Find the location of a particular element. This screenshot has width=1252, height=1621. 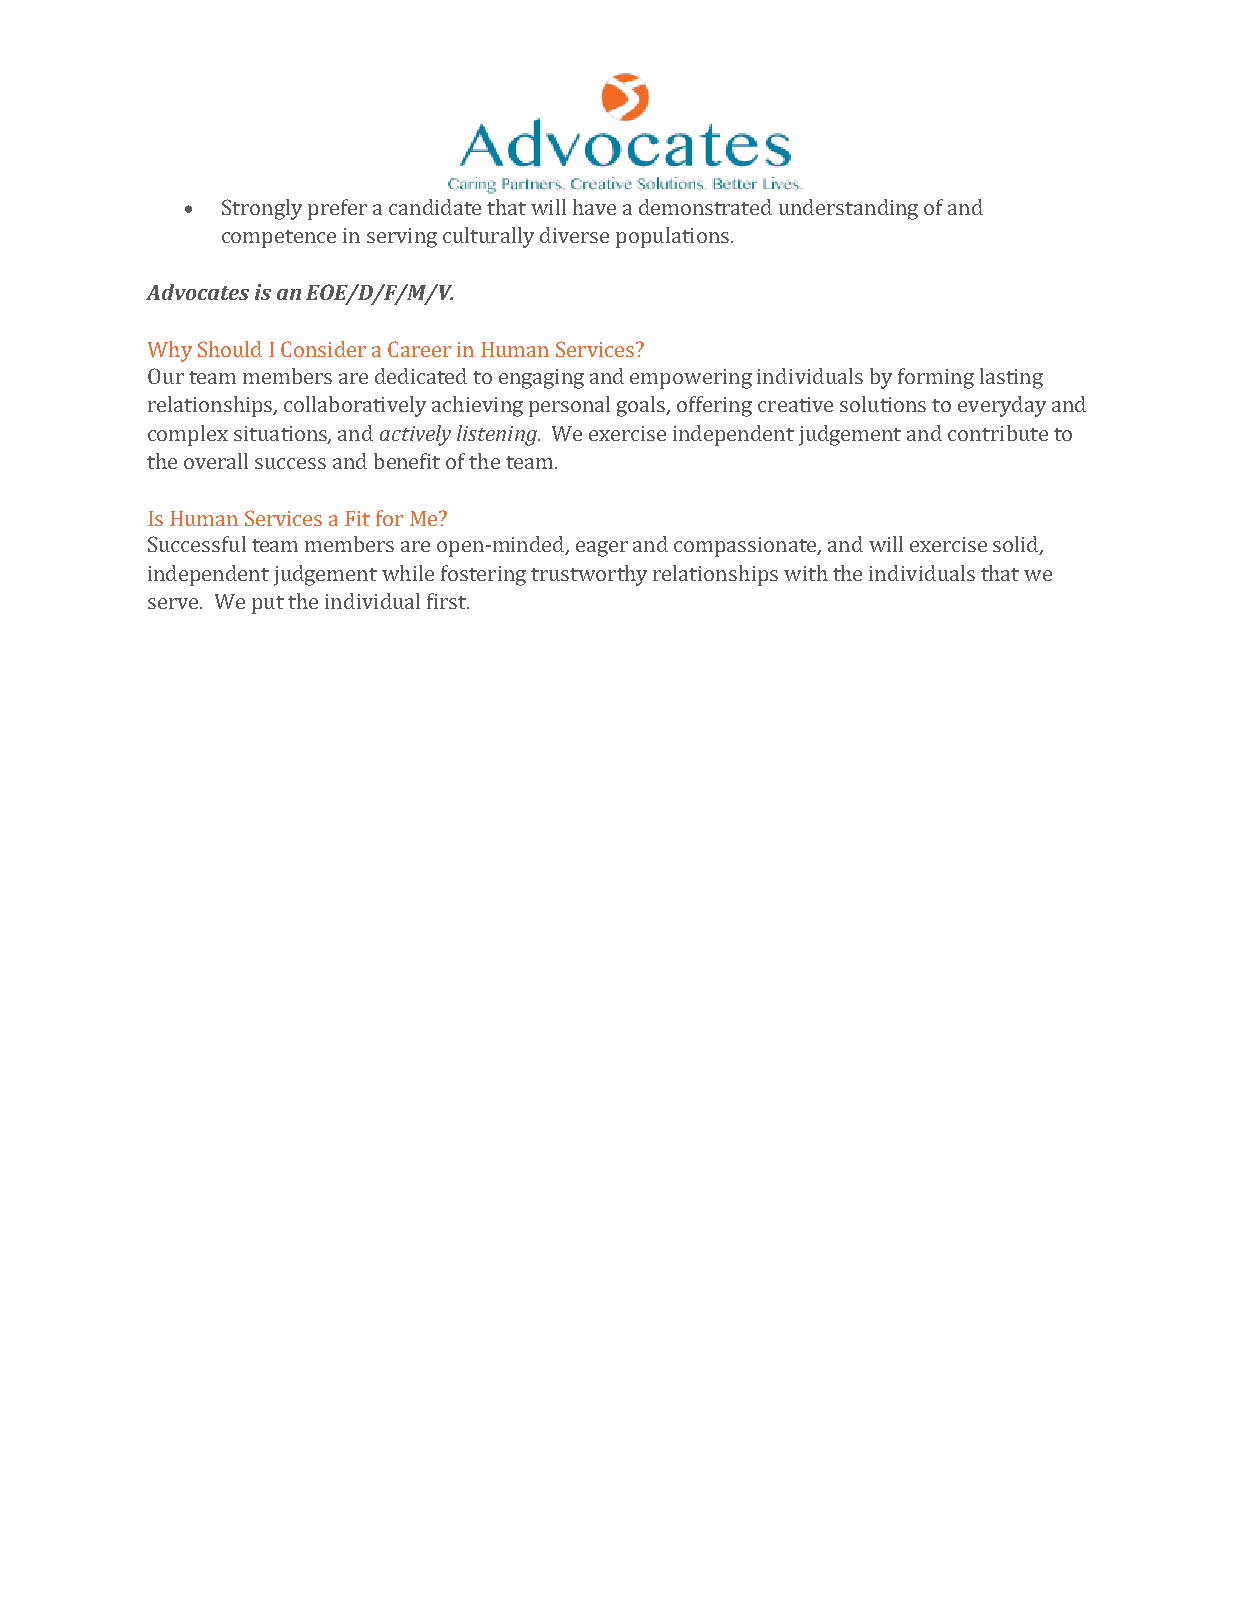

forming is located at coordinates (936, 378).
